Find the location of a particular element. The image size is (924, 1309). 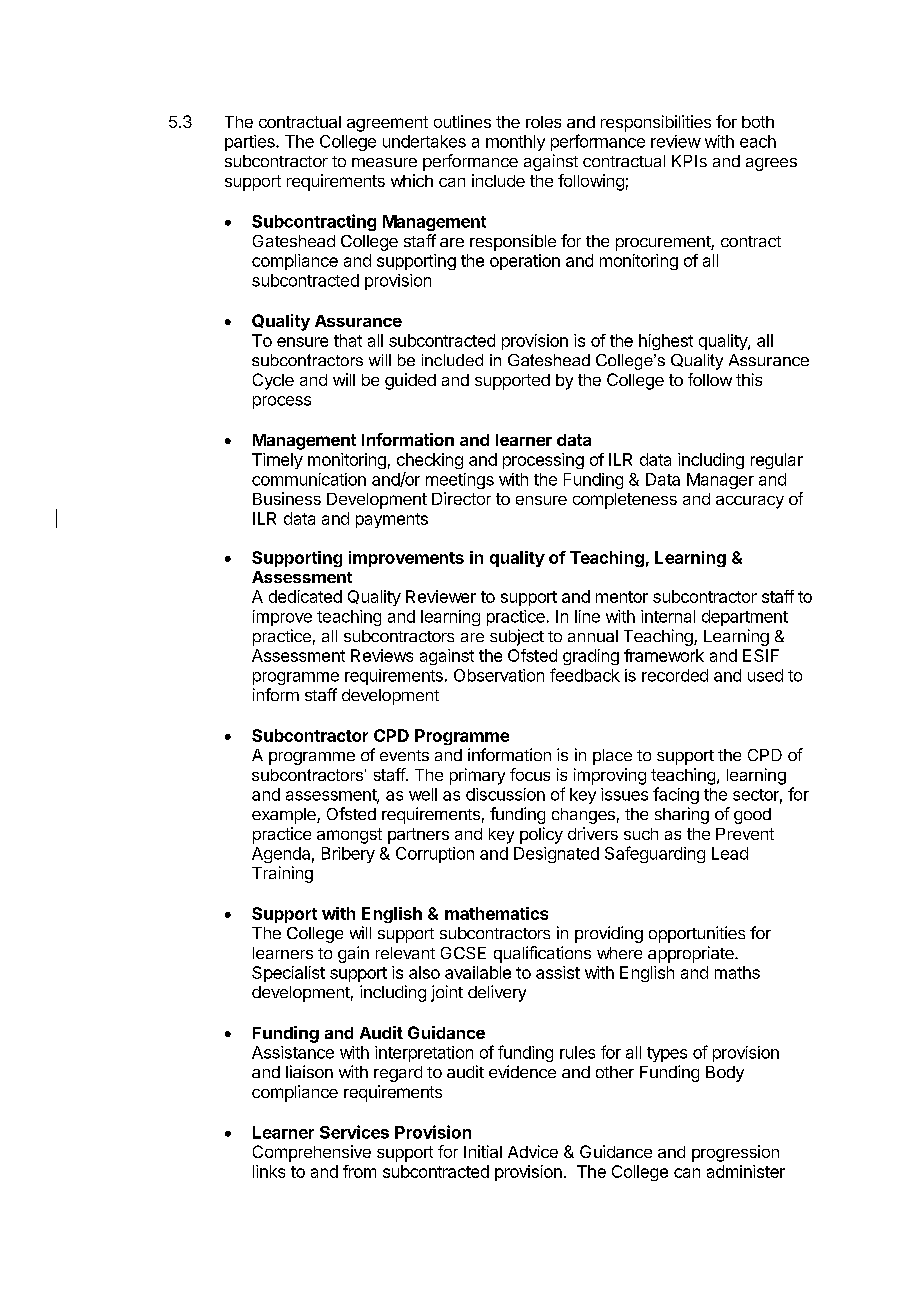

both is located at coordinates (758, 122).
